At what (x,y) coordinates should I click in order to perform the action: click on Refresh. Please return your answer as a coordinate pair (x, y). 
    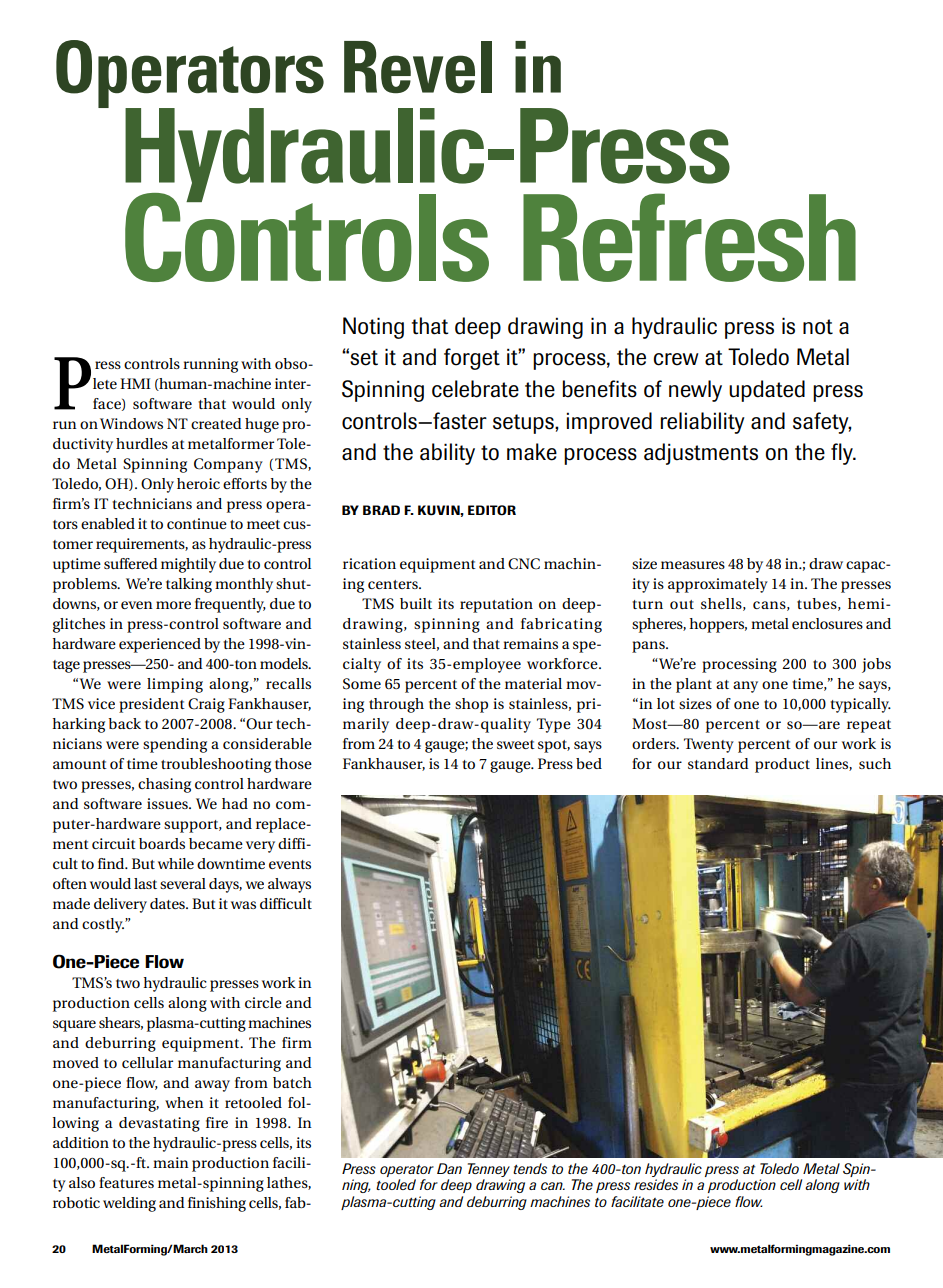
    Looking at the image, I should click on (689, 237).
